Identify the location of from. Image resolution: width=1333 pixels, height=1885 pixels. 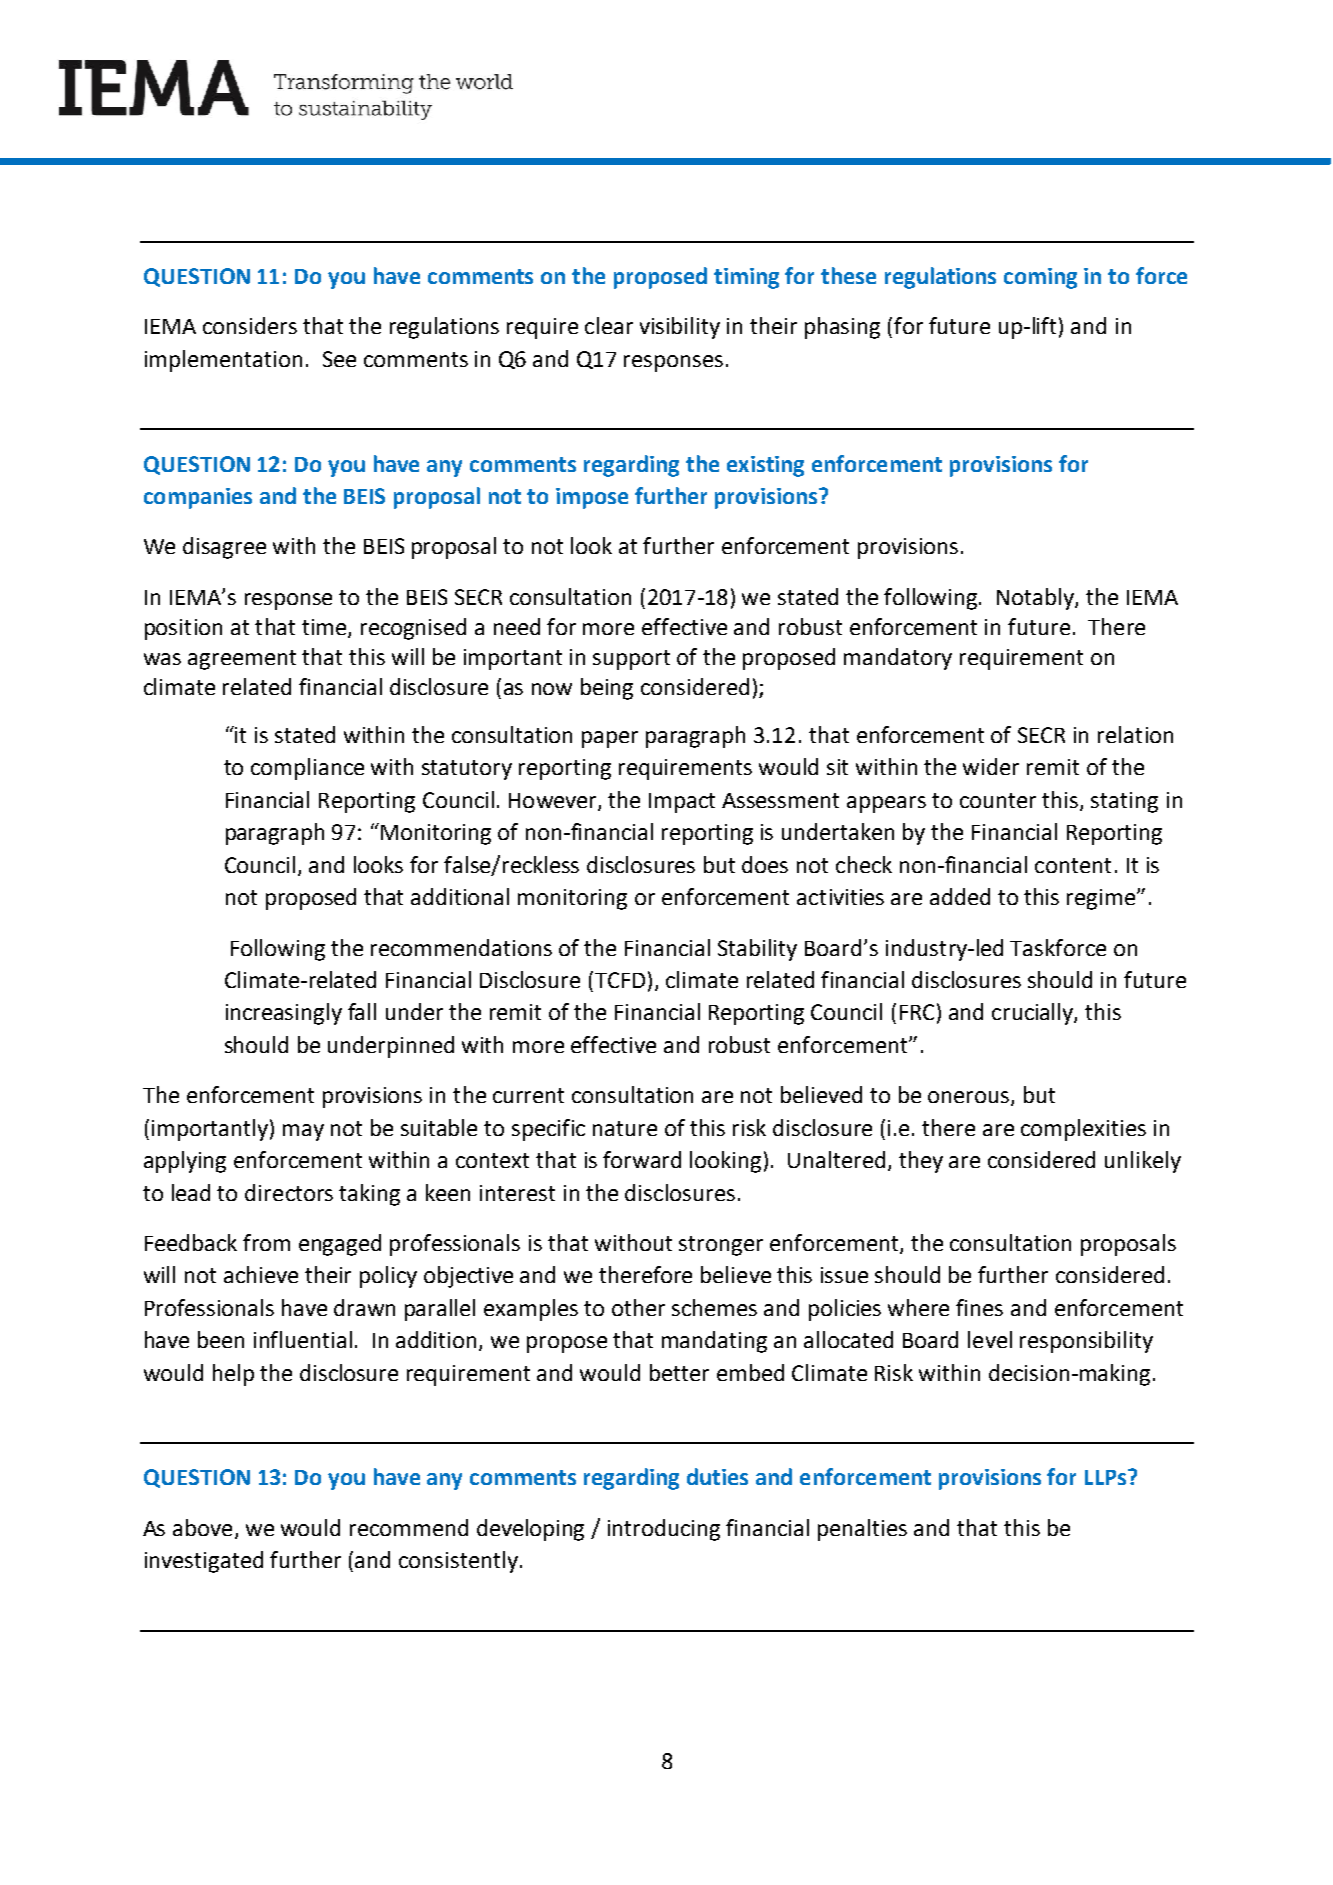
(266, 1242).
